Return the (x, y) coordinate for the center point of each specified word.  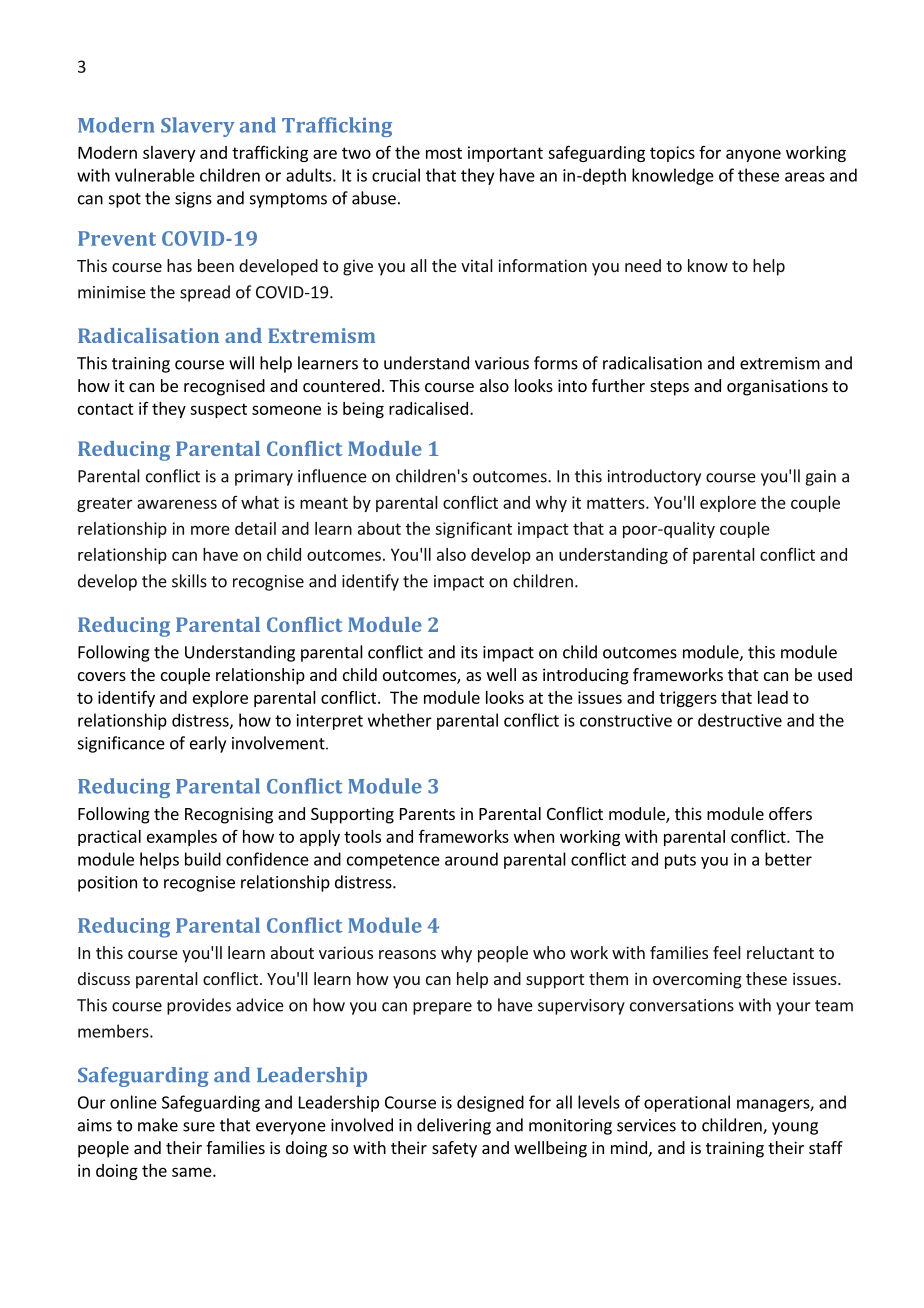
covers (102, 676)
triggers (688, 699)
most (444, 153)
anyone (753, 155)
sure (199, 1127)
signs (193, 200)
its (469, 652)
